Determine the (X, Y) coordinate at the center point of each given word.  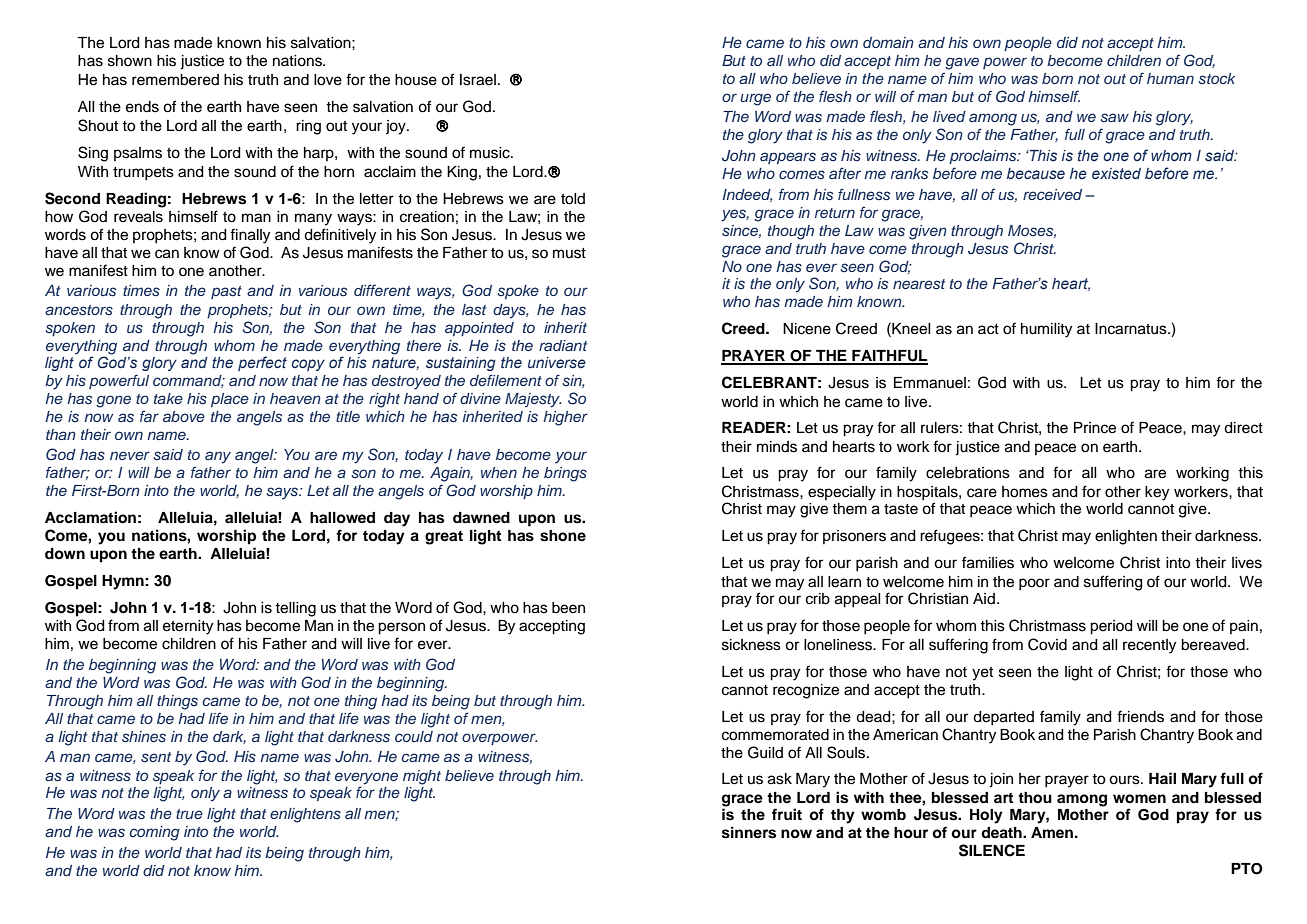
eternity (188, 627)
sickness (751, 645)
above (184, 416)
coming (154, 833)
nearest (919, 284)
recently (1149, 646)
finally (250, 236)
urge (755, 99)
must (569, 253)
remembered (175, 80)
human (1170, 78)
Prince (1095, 428)
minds (777, 447)
